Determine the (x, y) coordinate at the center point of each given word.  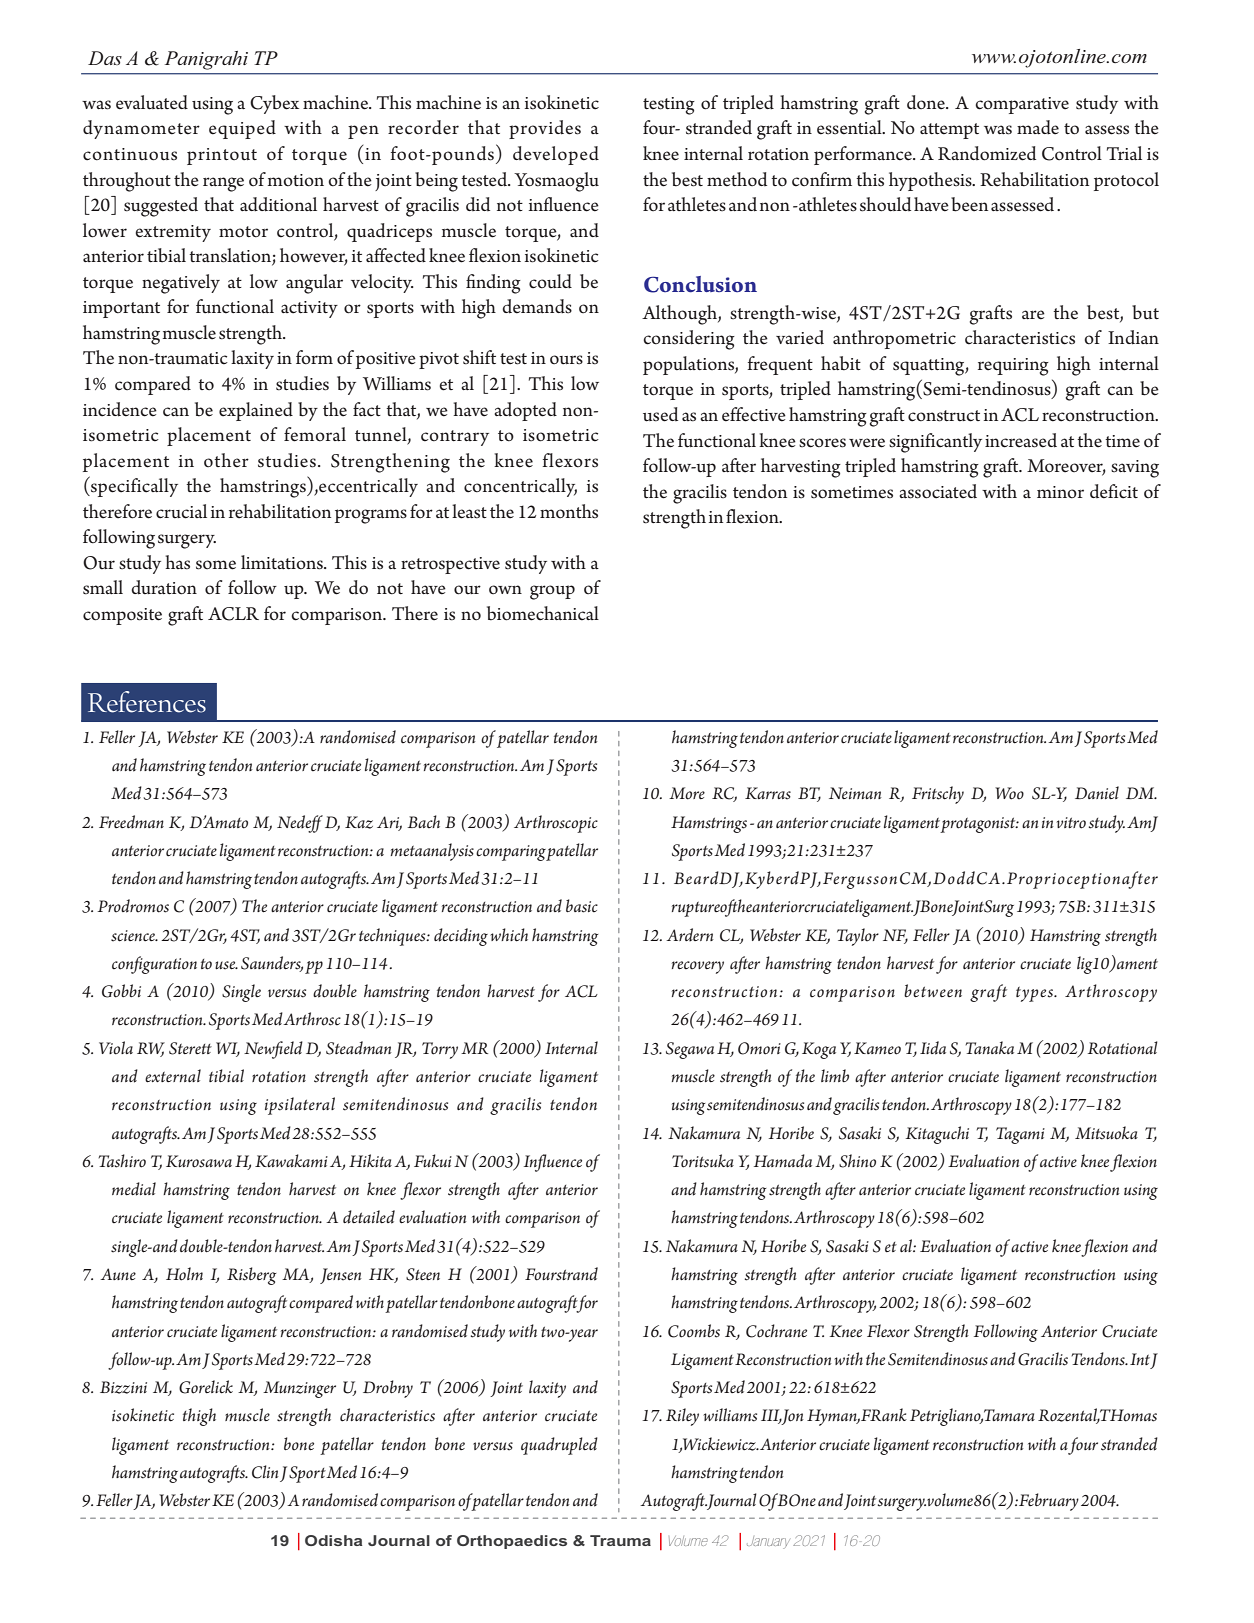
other (226, 460)
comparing (511, 853)
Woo (1009, 793)
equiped (242, 129)
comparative (1022, 105)
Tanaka (989, 1047)
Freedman (131, 822)
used (660, 414)
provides (545, 129)
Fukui (433, 1160)
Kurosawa (199, 1161)
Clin (265, 1472)
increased (1021, 440)
